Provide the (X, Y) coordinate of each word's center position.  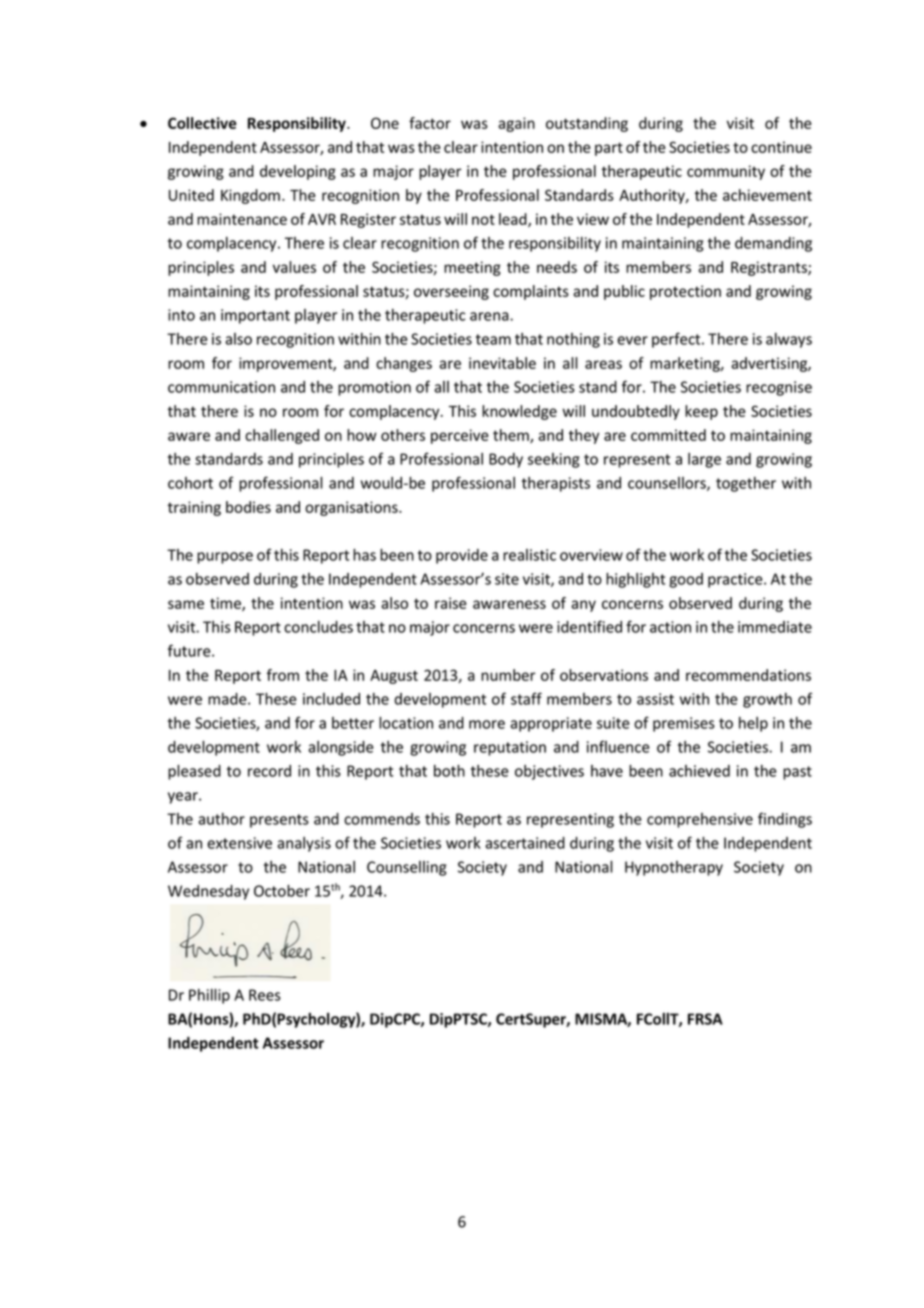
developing (298, 172)
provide (462, 556)
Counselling (407, 868)
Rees (265, 995)
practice (736, 580)
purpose (225, 558)
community (726, 172)
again (516, 124)
